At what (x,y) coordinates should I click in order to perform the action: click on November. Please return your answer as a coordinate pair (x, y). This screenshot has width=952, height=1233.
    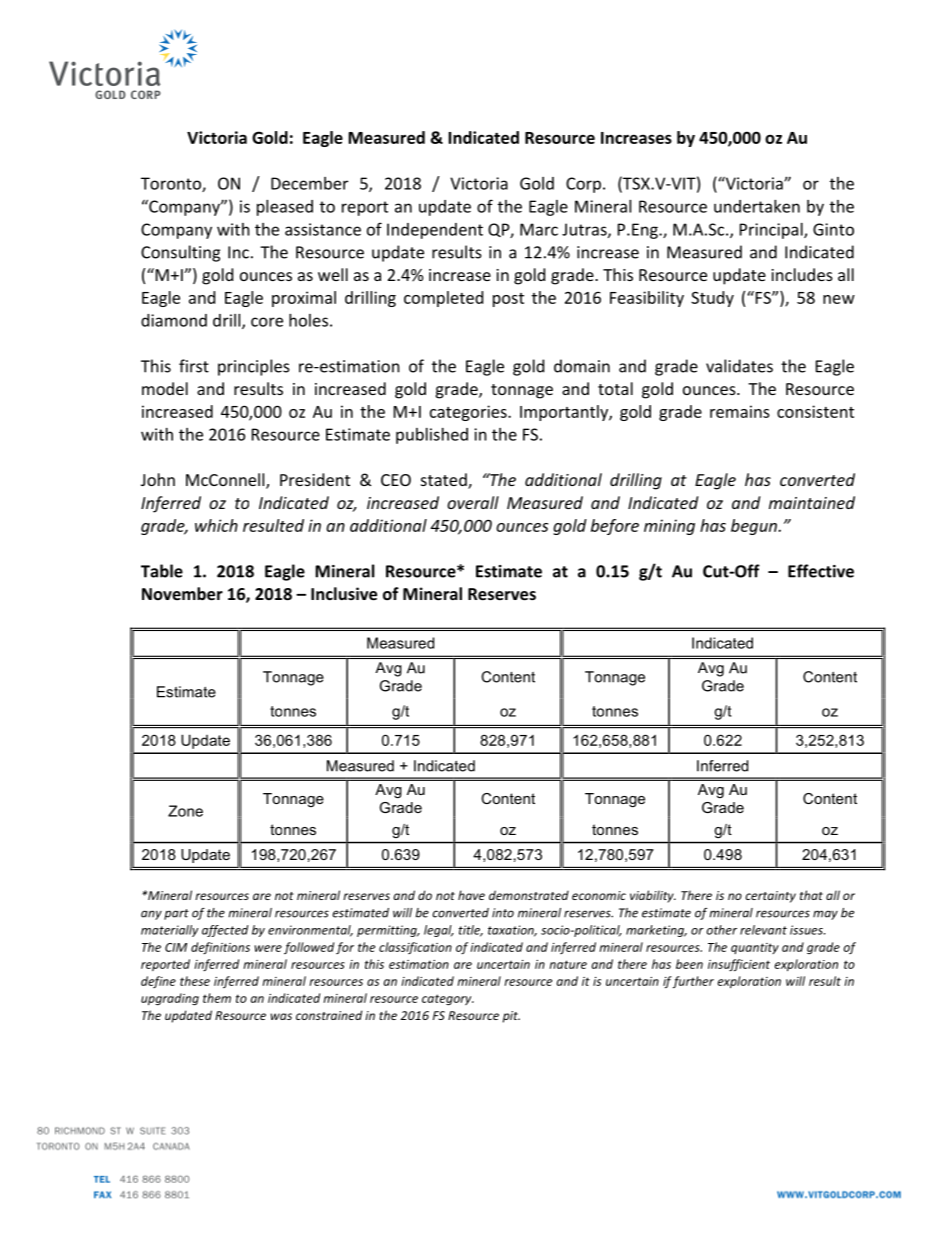
    Looking at the image, I should click on (182, 593).
